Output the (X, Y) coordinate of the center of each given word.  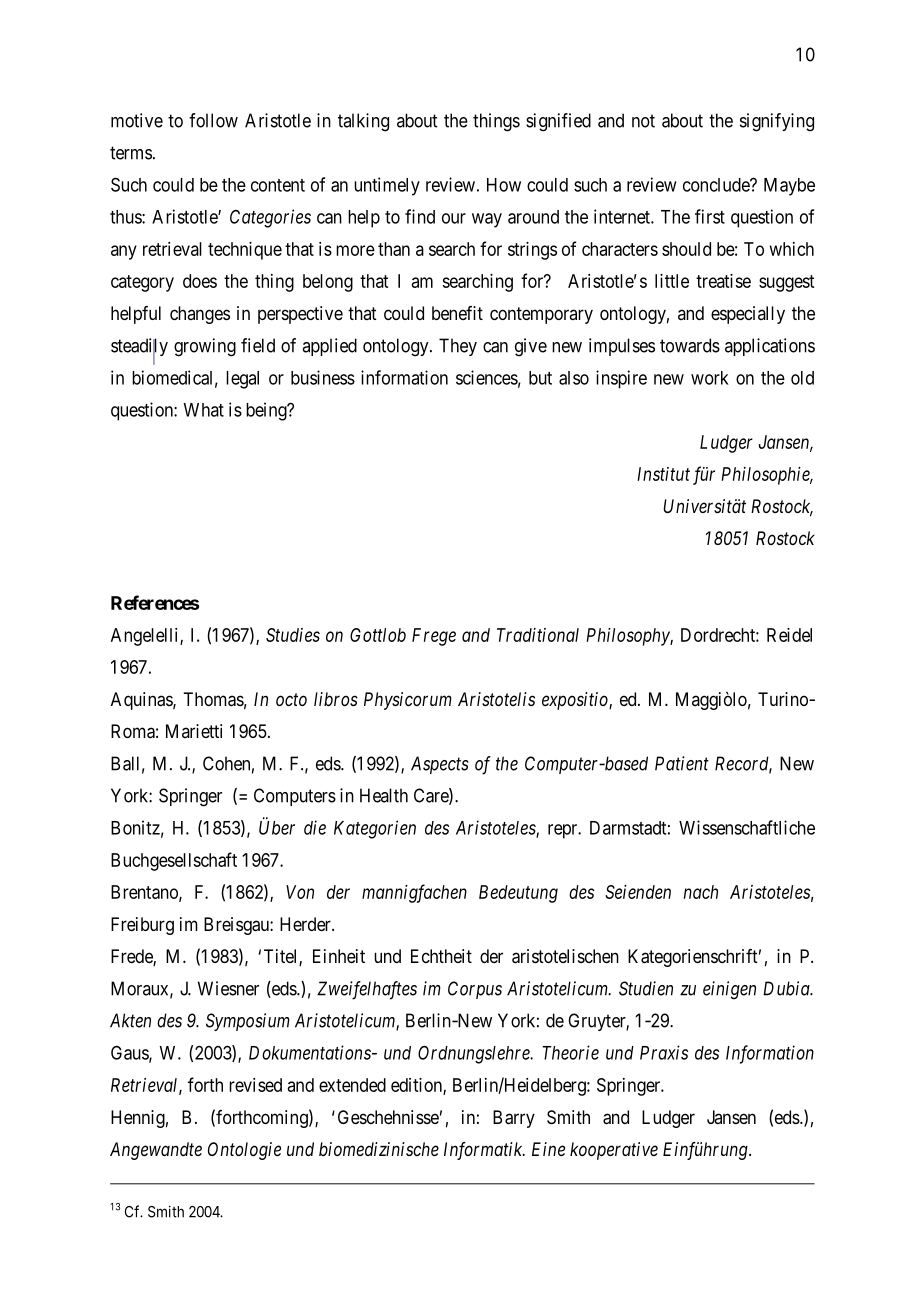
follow (213, 120)
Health (384, 795)
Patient (682, 763)
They (458, 347)
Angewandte (156, 1151)
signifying (777, 122)
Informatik (484, 1151)
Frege (434, 637)
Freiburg (142, 926)
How (504, 185)
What (203, 410)
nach (701, 892)
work (710, 378)
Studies (293, 635)
